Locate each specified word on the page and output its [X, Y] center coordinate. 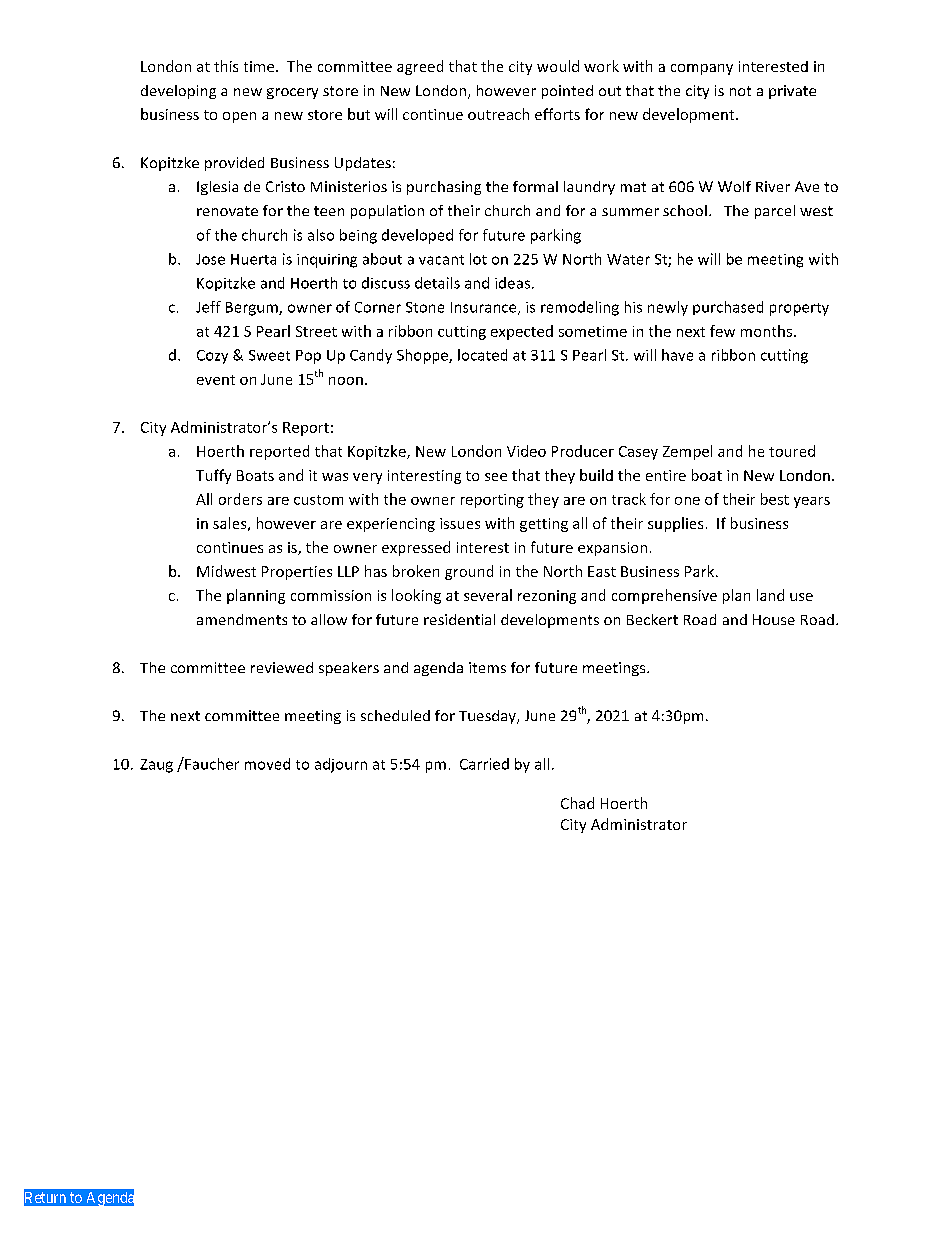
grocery [292, 93]
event [216, 380]
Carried [484, 764]
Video [526, 451]
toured [792, 451]
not [740, 91]
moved [267, 764]
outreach [498, 114]
